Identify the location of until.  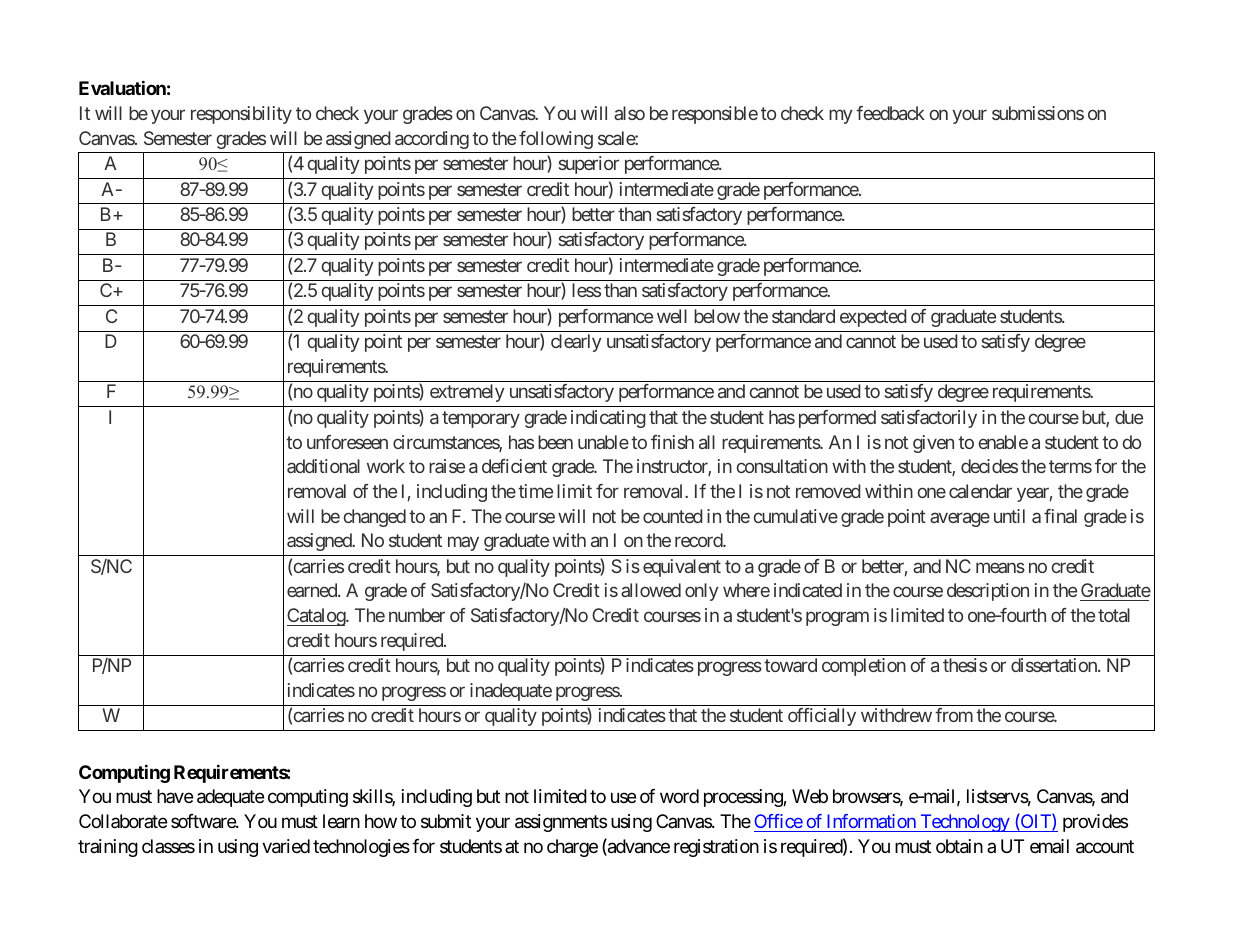
(1009, 516).
